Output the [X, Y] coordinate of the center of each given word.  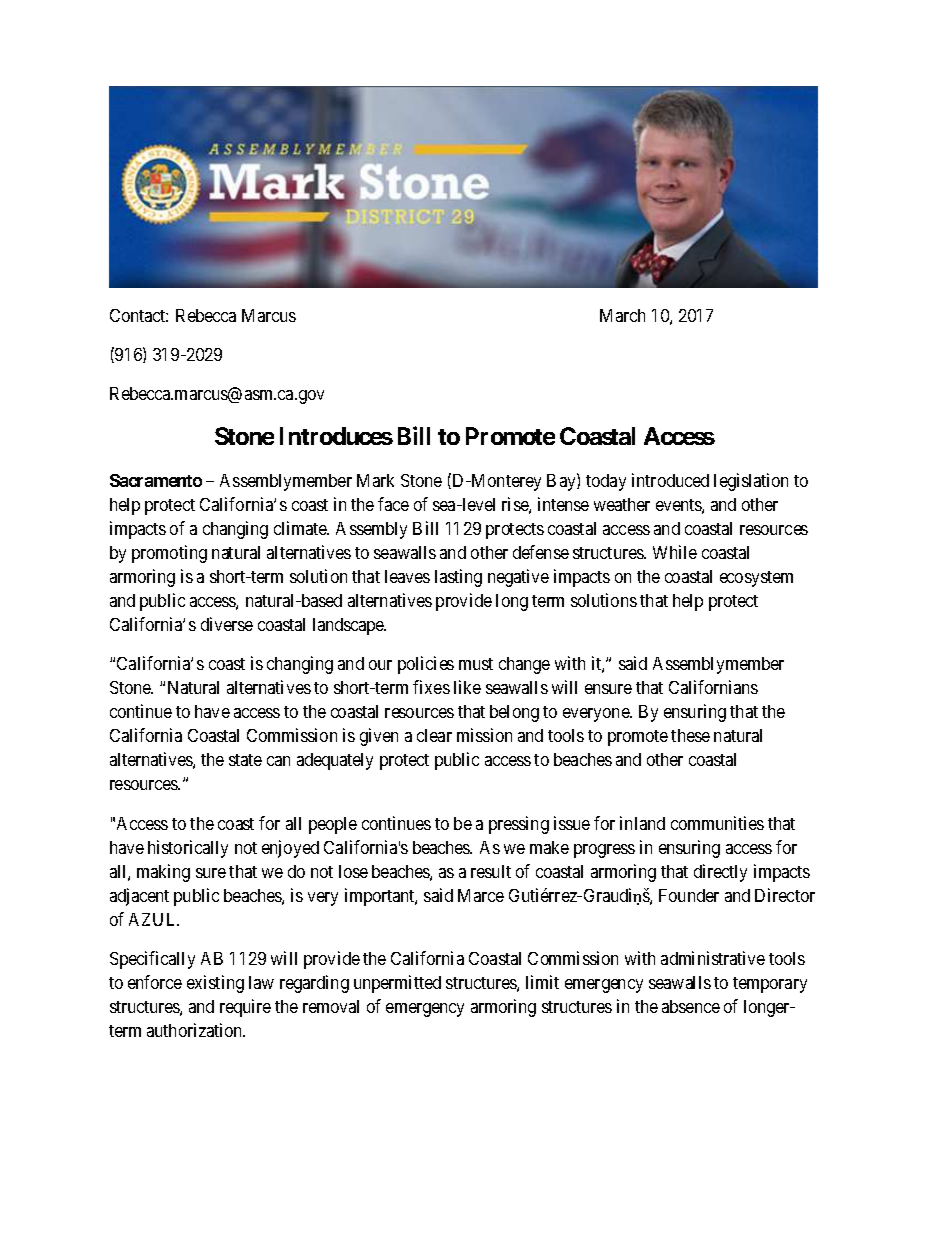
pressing [519, 825]
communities [717, 823]
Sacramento [156, 480]
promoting [169, 554]
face [393, 504]
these [690, 735]
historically [188, 849]
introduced [670, 480]
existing [215, 984]
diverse [227, 624]
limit [542, 982]
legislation [751, 482]
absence [691, 1006]
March [622, 315]
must [476, 664]
